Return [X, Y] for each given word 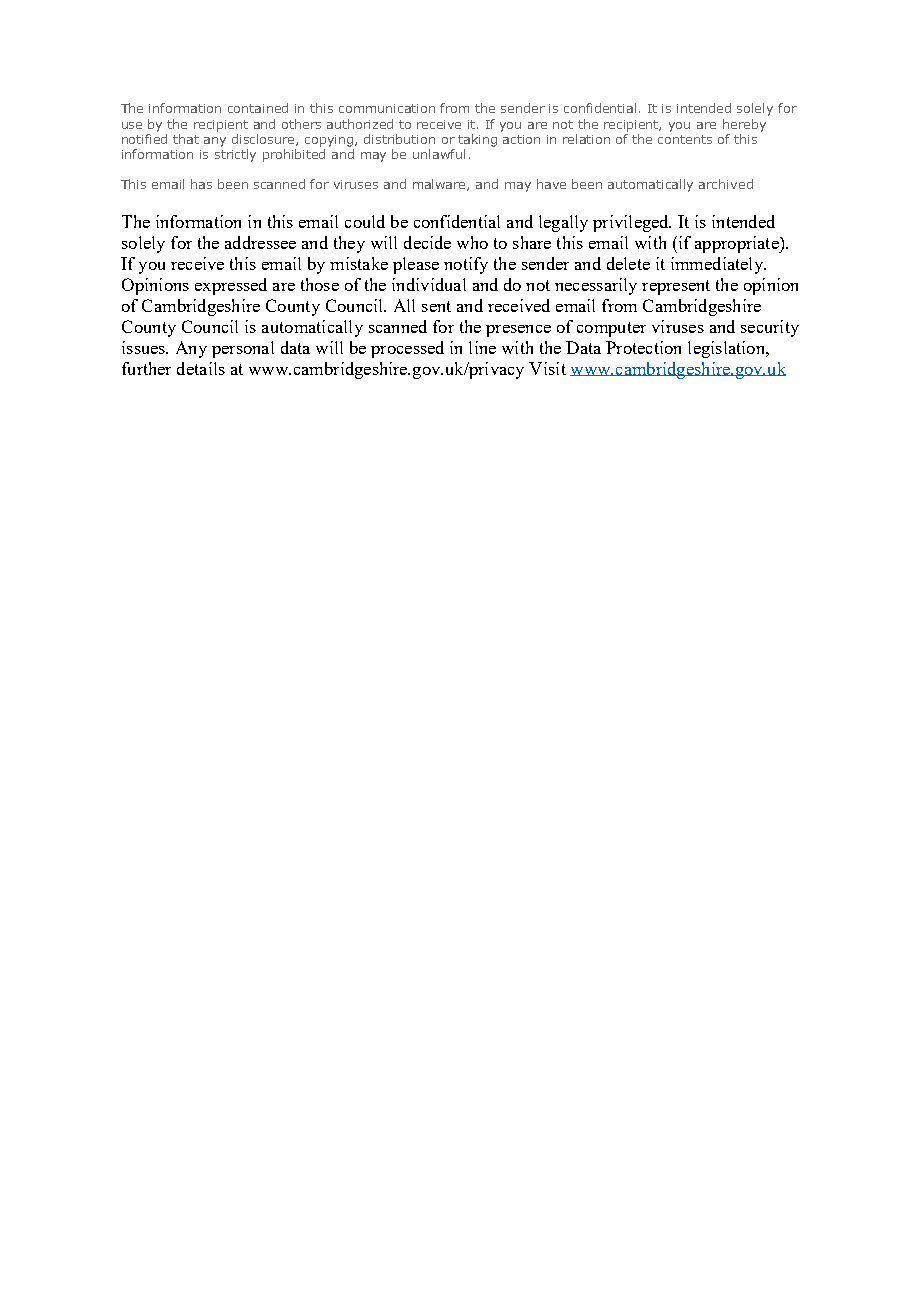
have [551, 184]
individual [429, 284]
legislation [727, 349]
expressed [231, 286]
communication [387, 108]
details [201, 368]
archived [726, 184]
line [482, 347]
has [201, 184]
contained [258, 108]
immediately [718, 265]
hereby [744, 125]
